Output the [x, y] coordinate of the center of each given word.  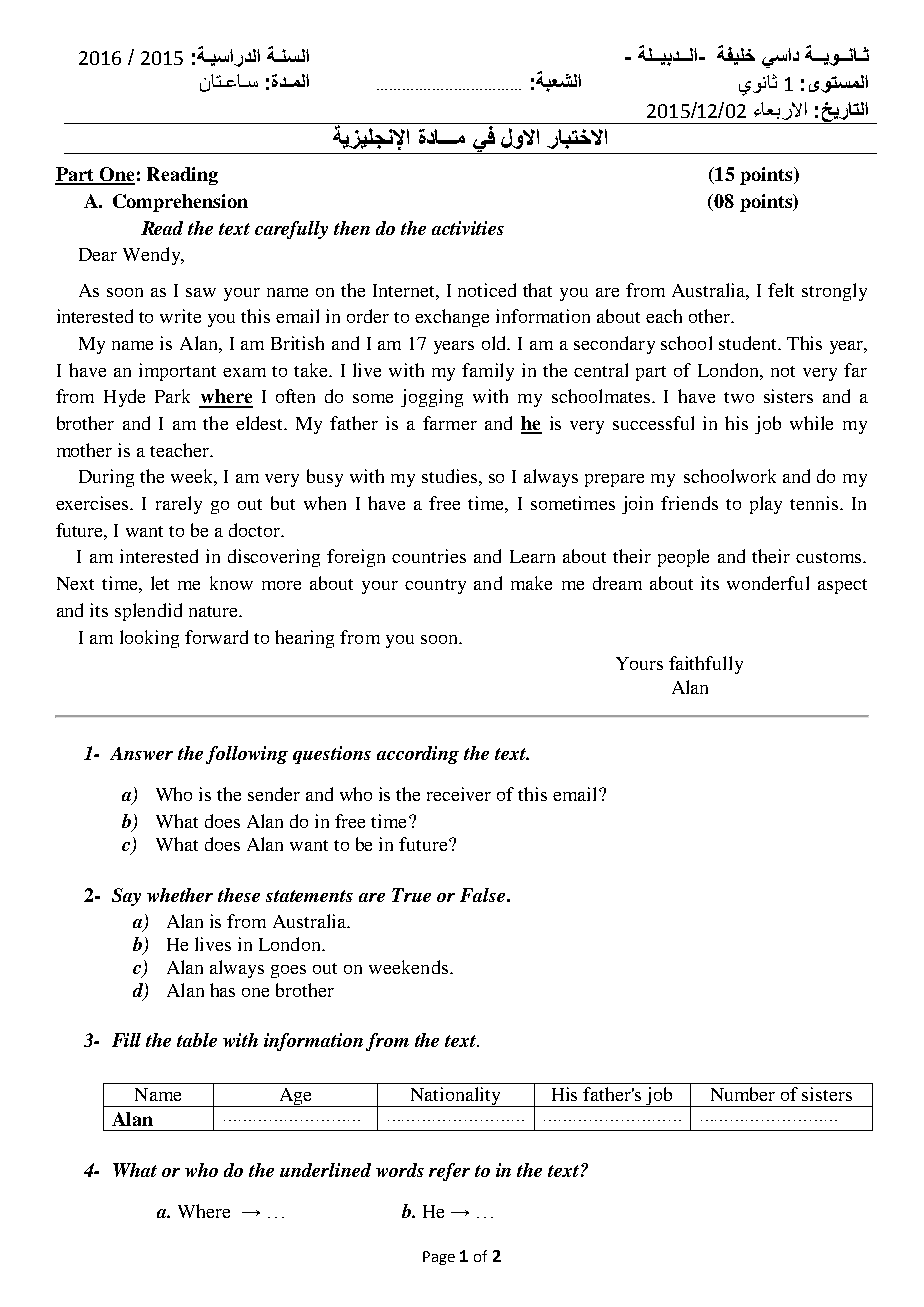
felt [781, 290]
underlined [325, 1170]
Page [439, 1258]
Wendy [153, 256]
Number [743, 1094]
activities [468, 228]
